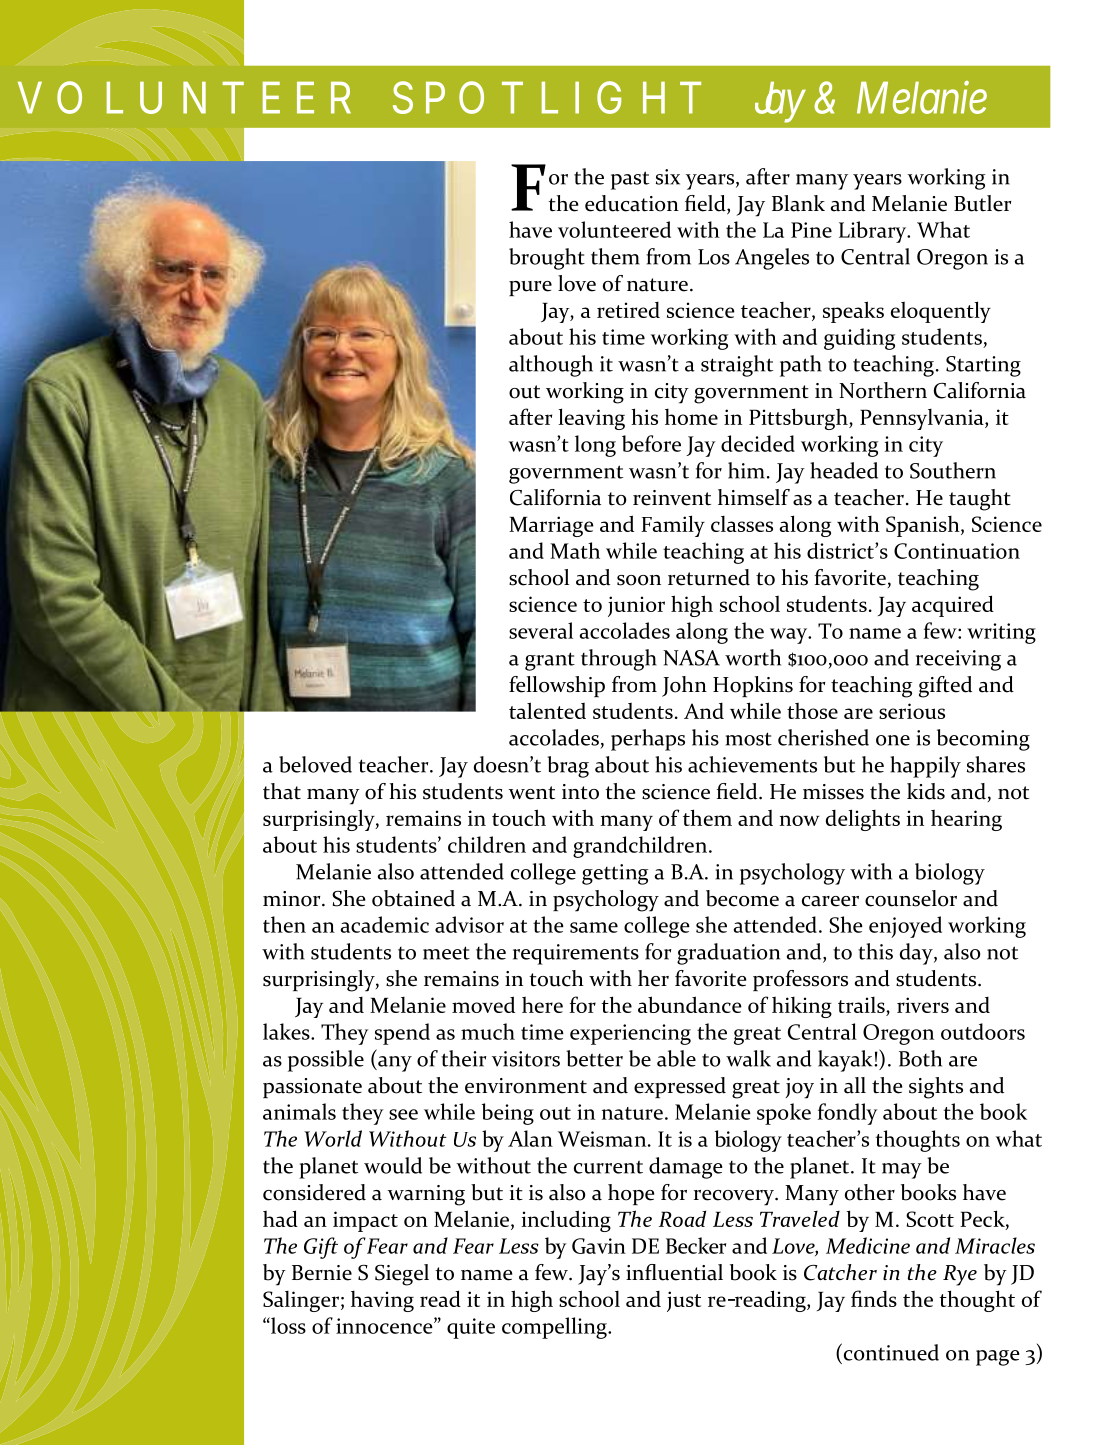  I want to click on just, so click(684, 1301).
